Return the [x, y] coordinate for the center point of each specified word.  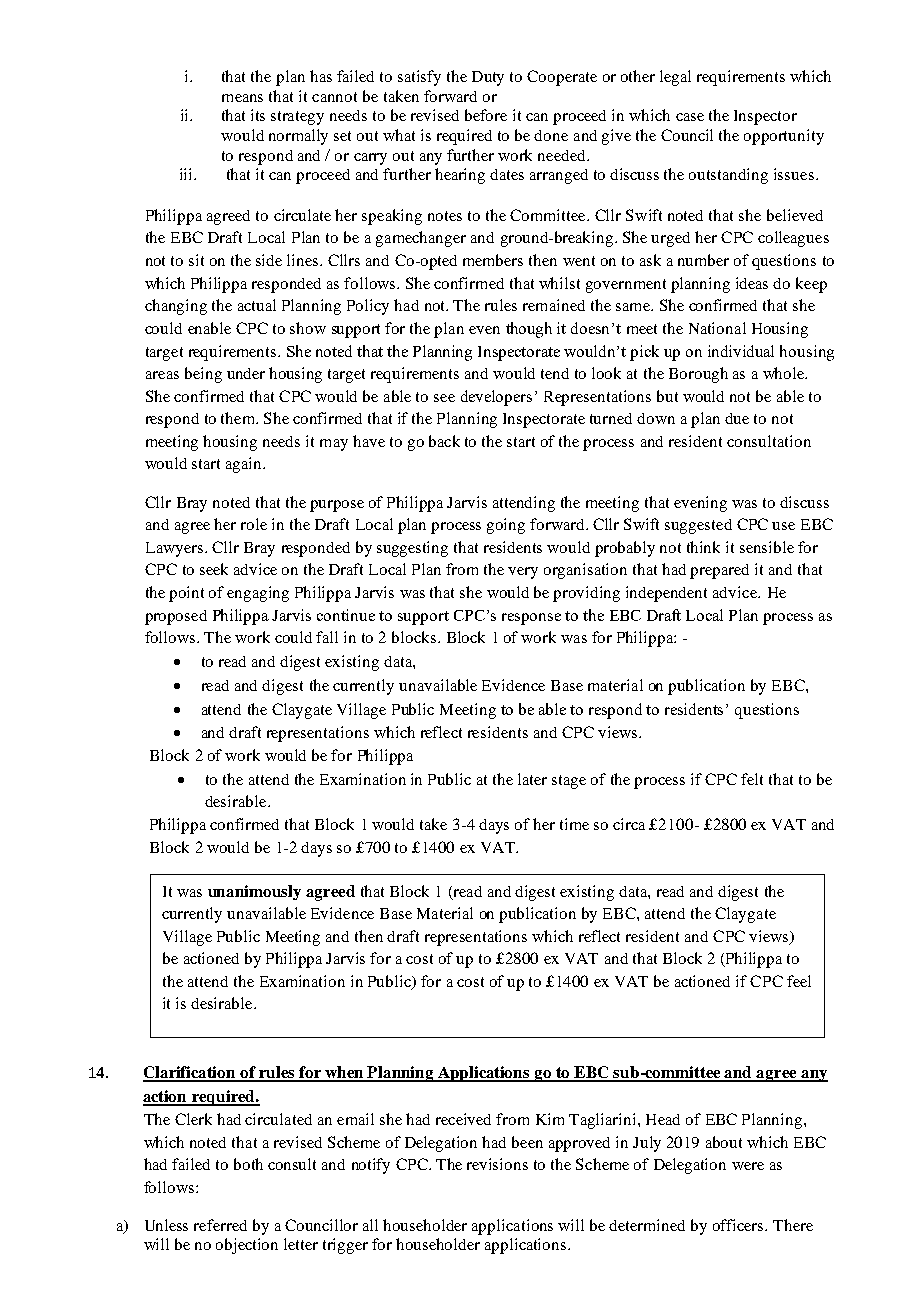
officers [739, 1225]
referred [220, 1225]
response [531, 619]
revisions [497, 1164]
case [690, 117]
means [242, 98]
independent [666, 594]
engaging [258, 594]
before [486, 115]
